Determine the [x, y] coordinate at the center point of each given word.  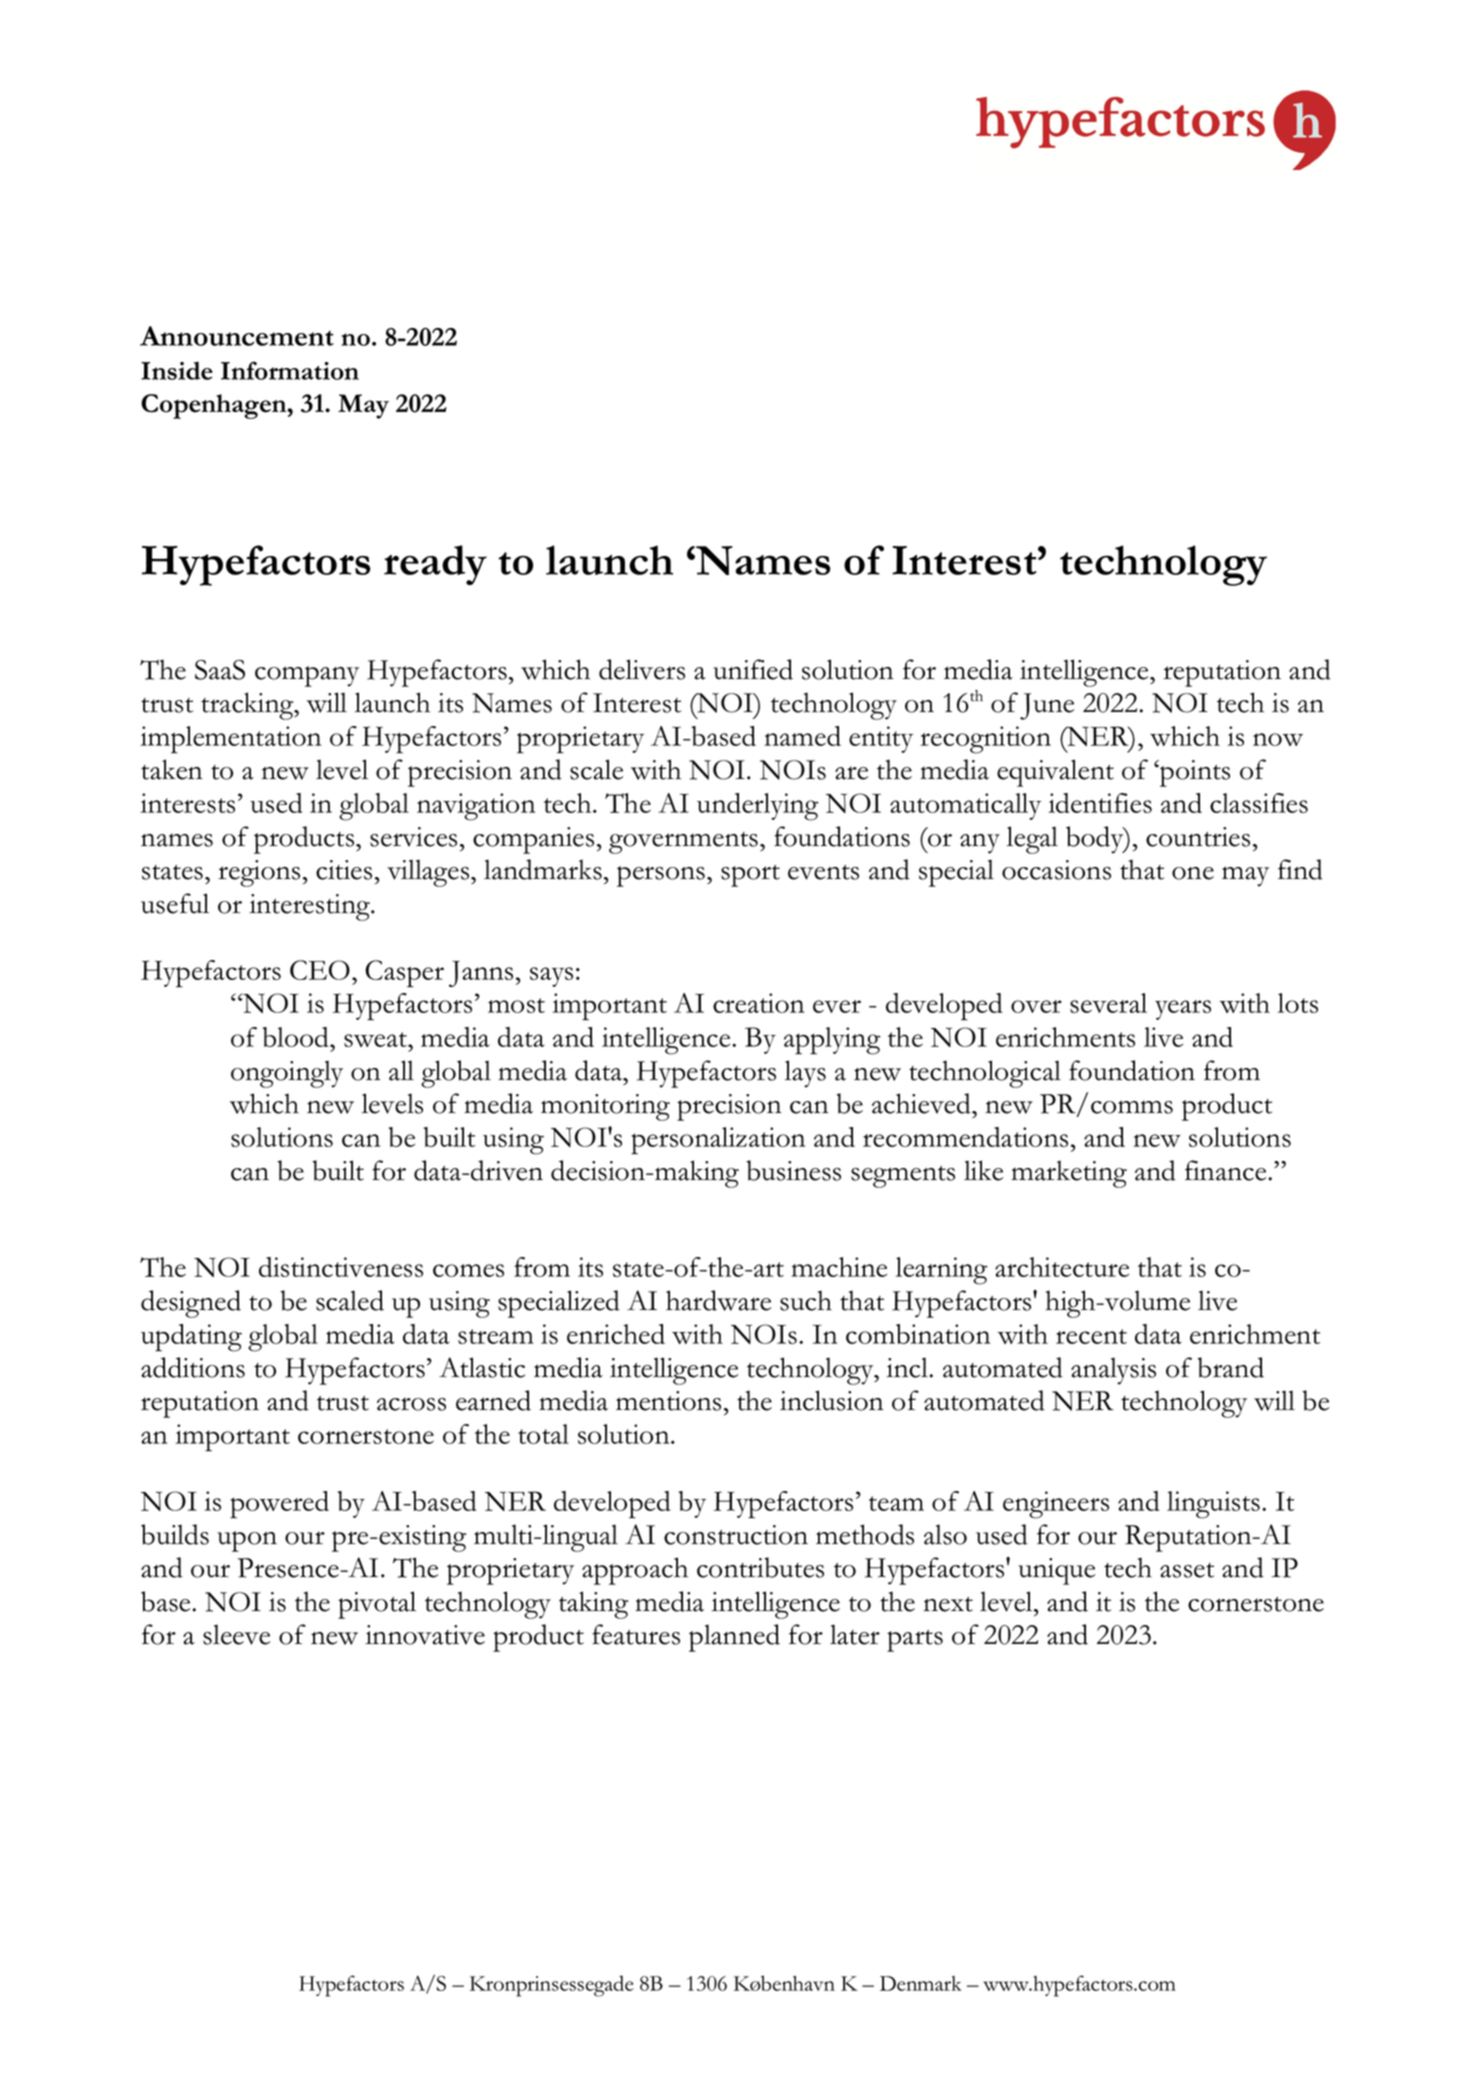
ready [435, 565]
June [1047, 706]
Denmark [921, 1983]
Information [290, 370]
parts [915, 1641]
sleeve [236, 1634]
